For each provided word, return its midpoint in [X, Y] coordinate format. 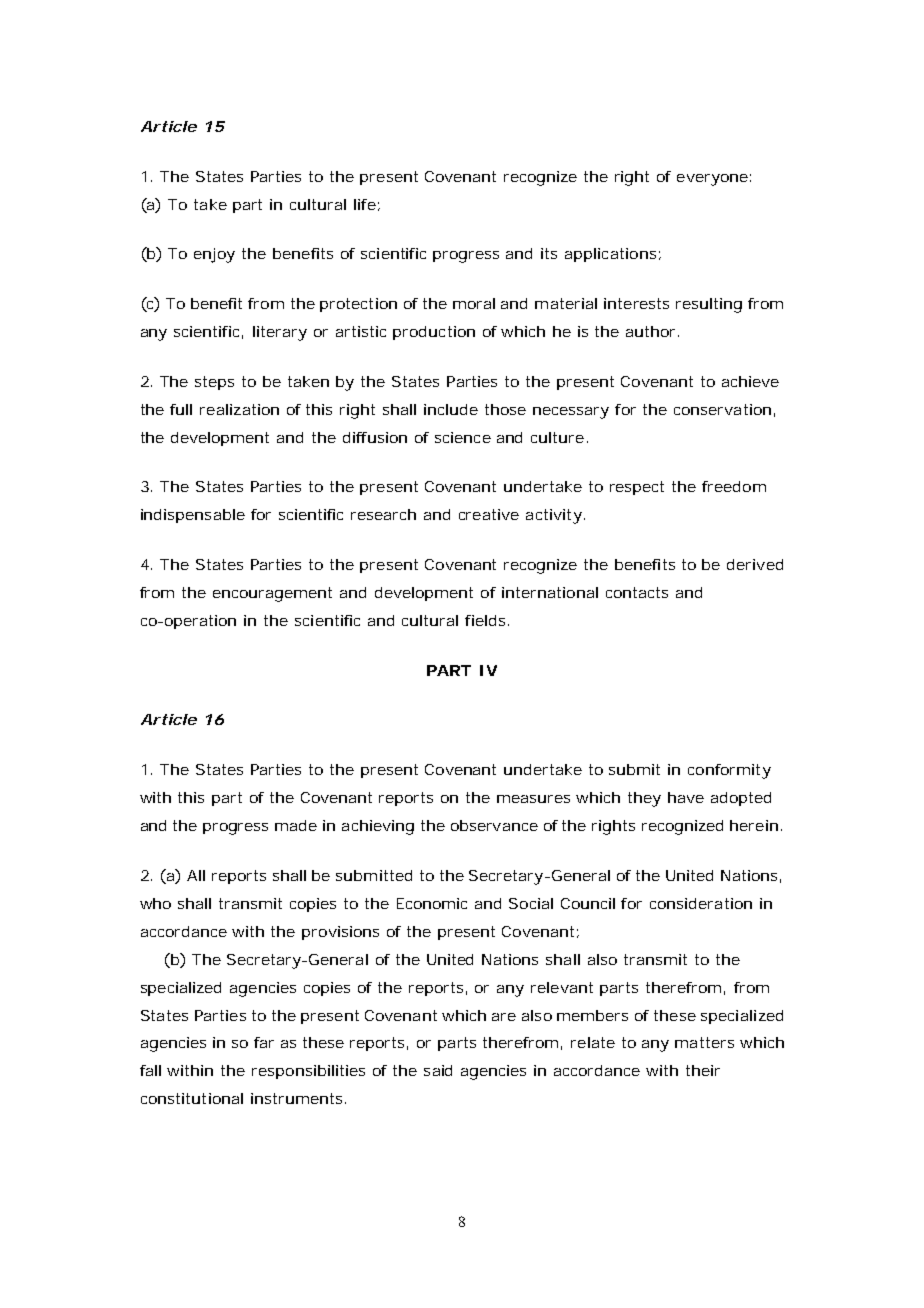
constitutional [192, 1098]
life [365, 204]
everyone [712, 180]
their [703, 1070]
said [438, 1070]
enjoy [214, 255]
